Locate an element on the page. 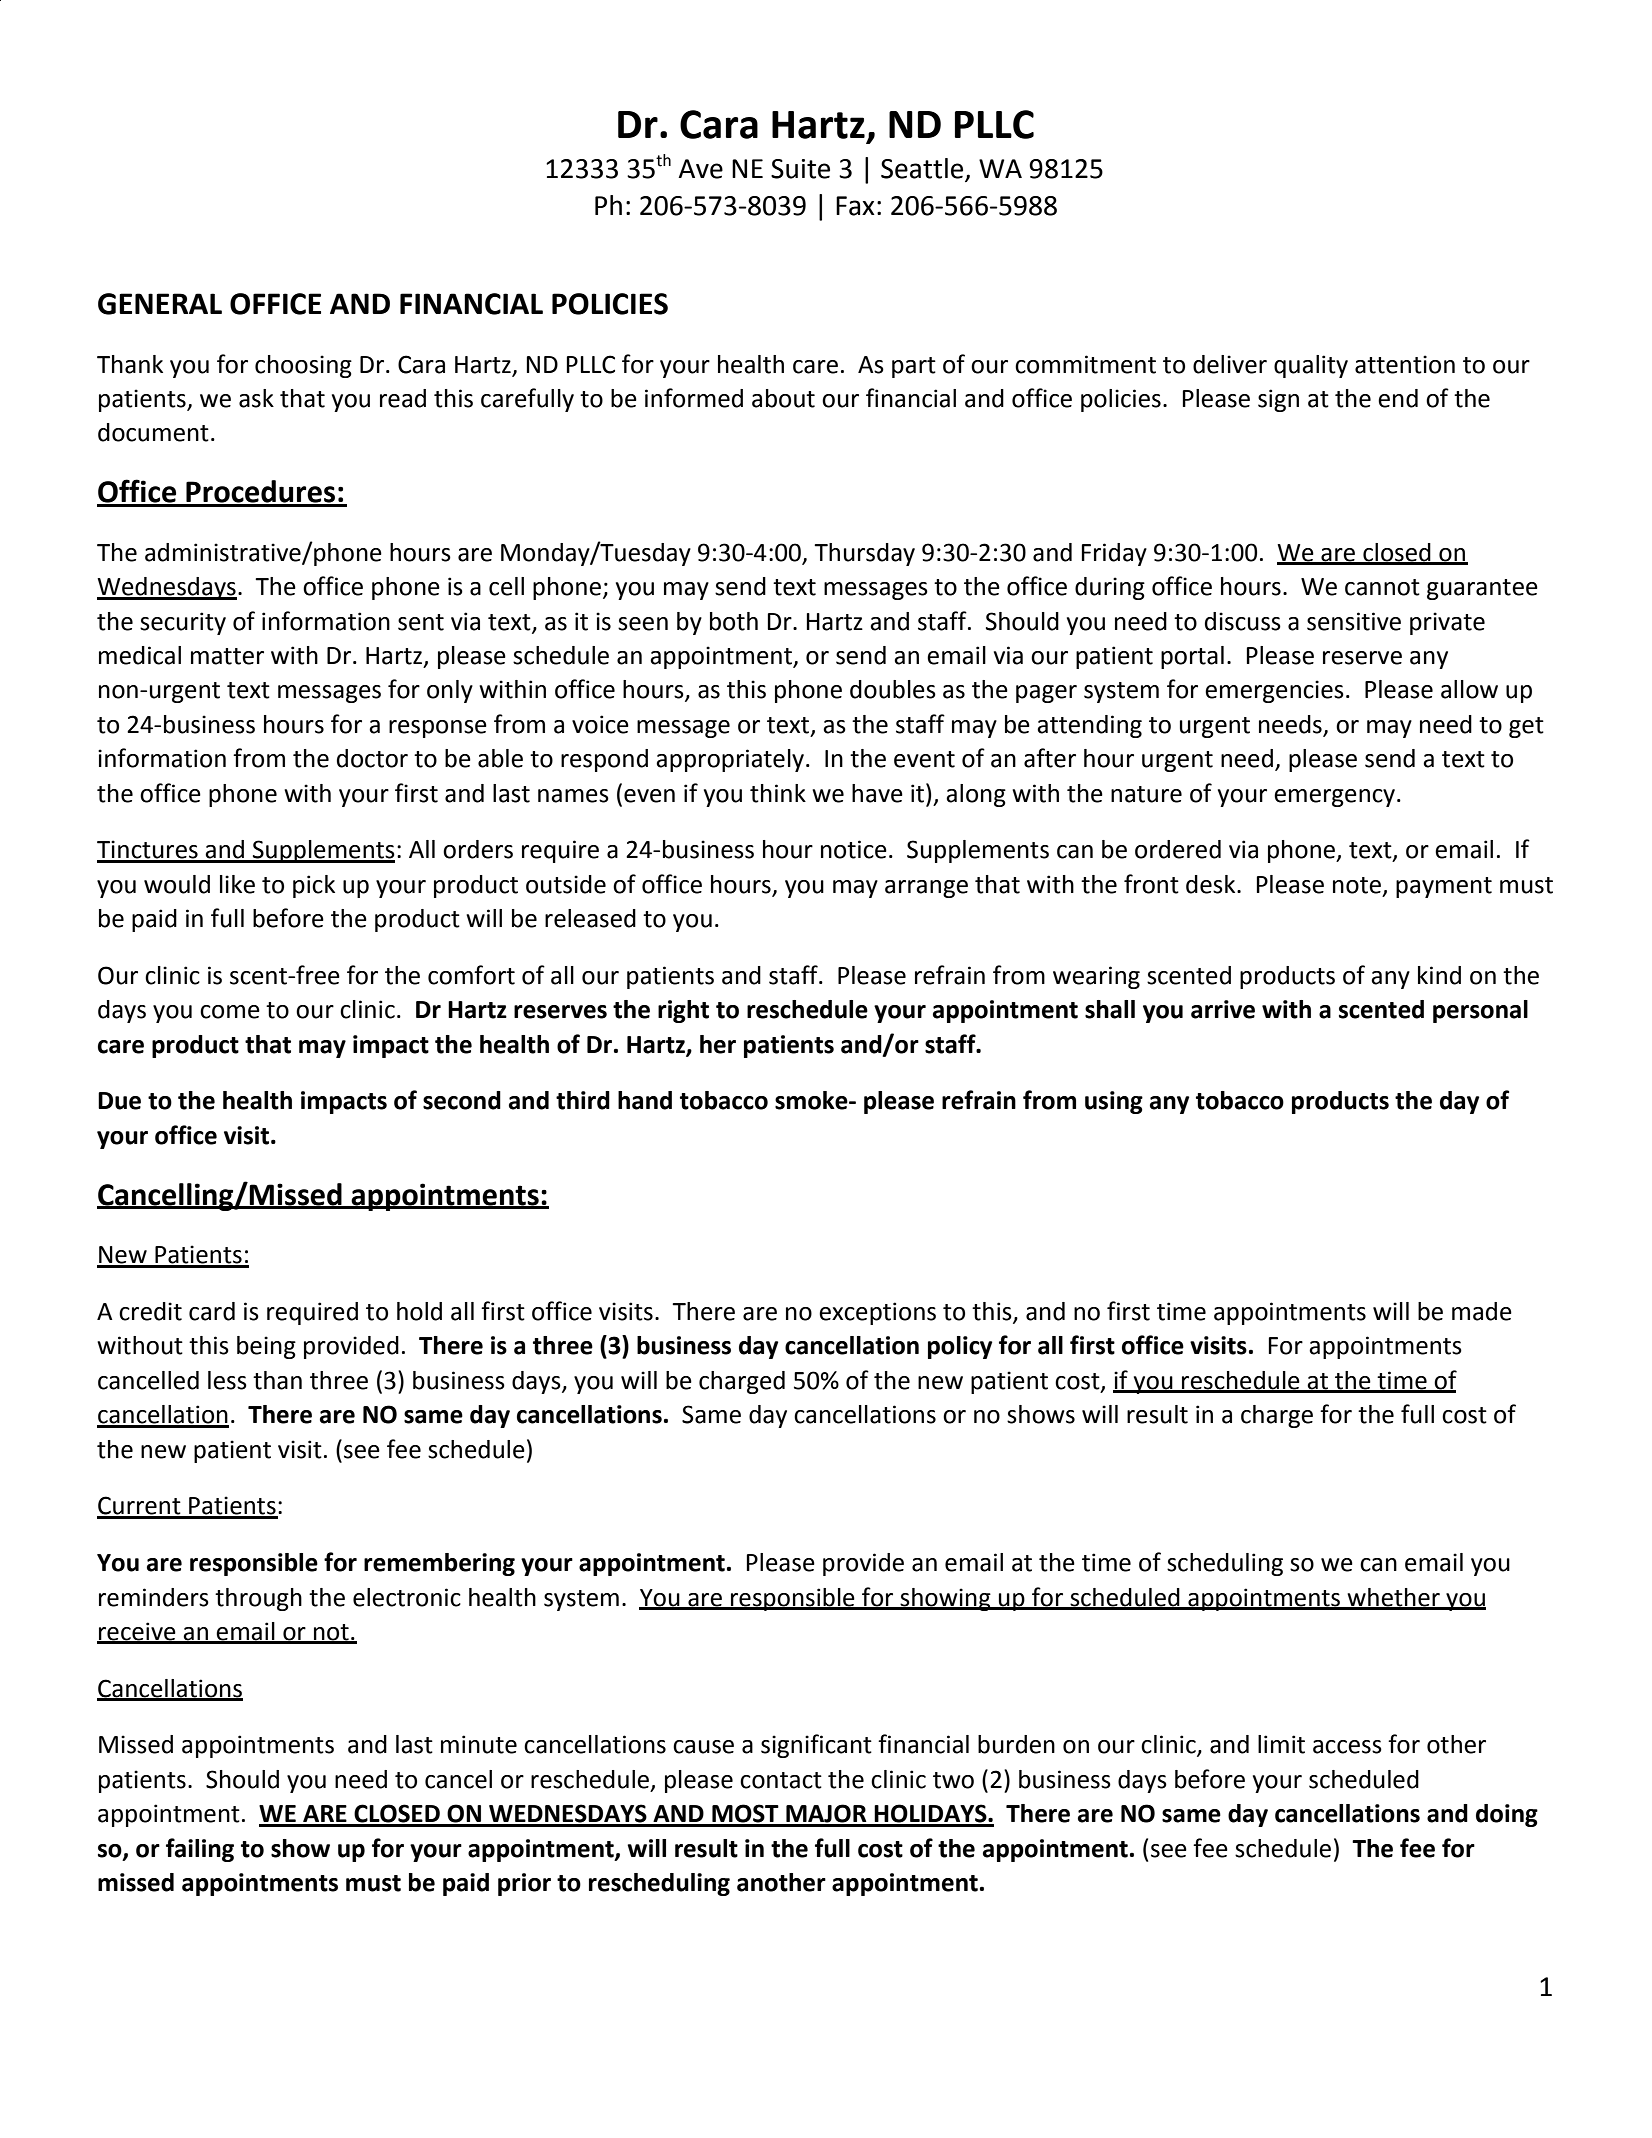 Image resolution: width=1652 pixels, height=2138 pixels. failing is located at coordinates (200, 1850).
